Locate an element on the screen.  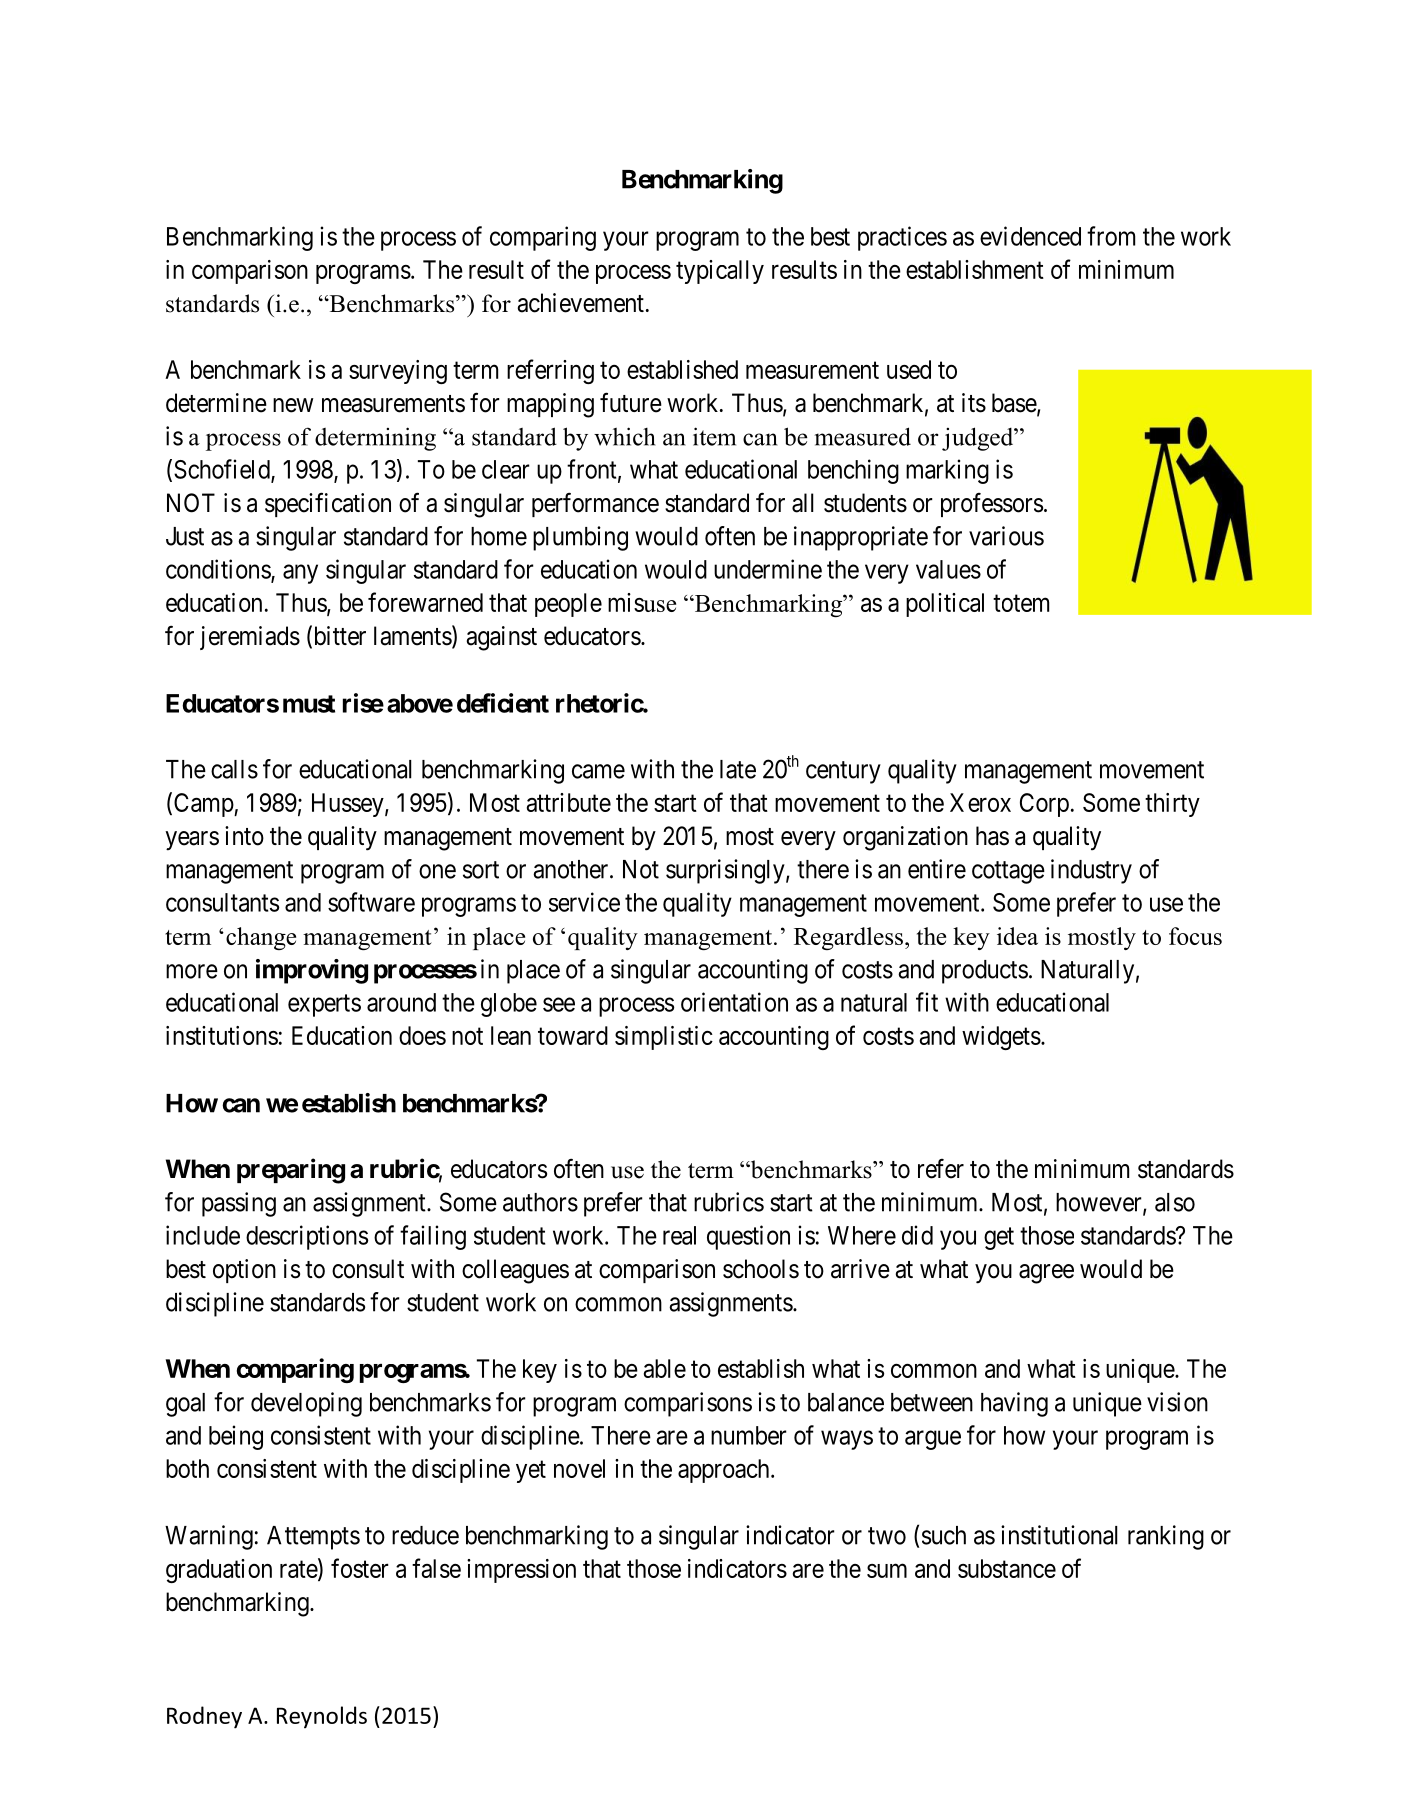
typically is located at coordinates (720, 272).
